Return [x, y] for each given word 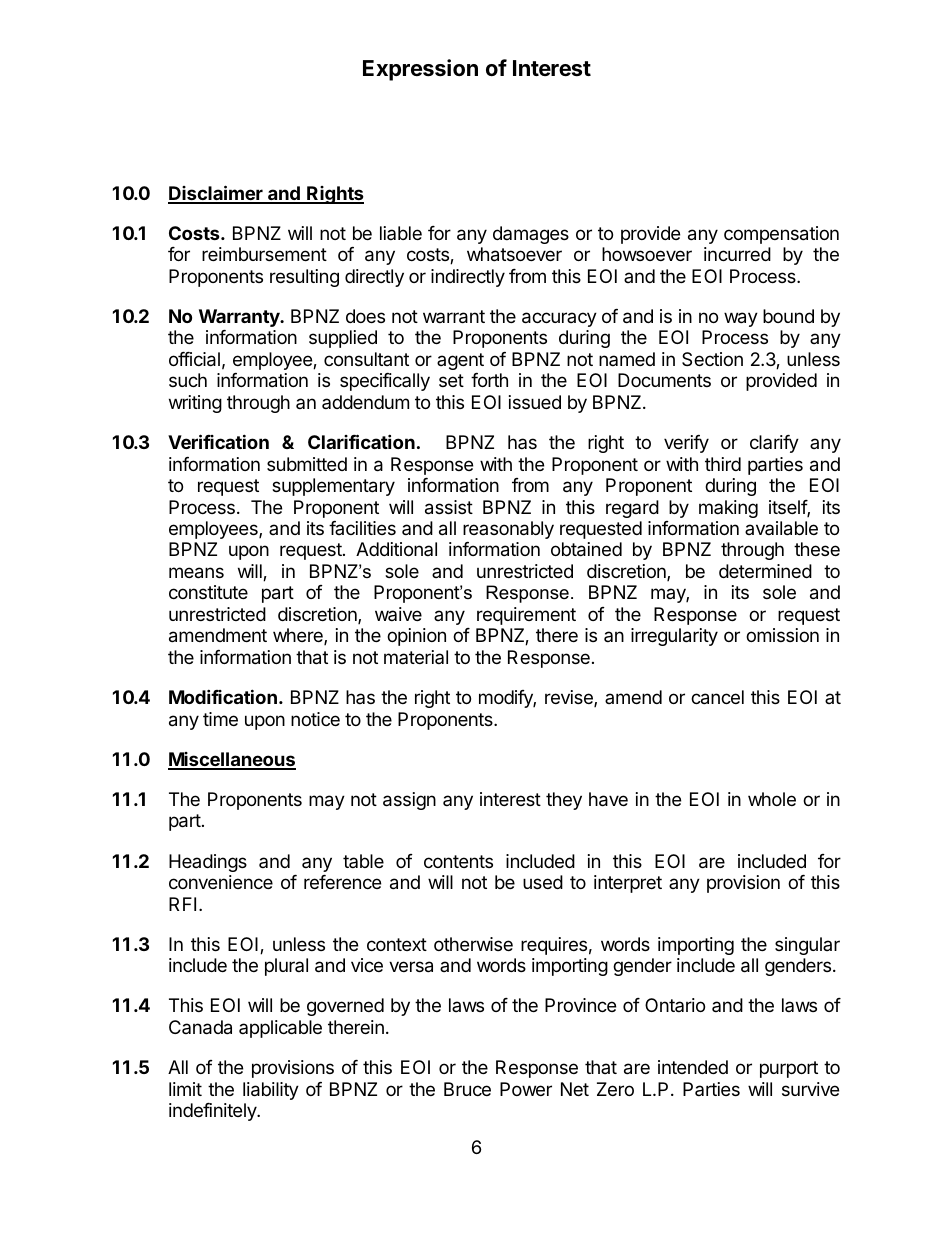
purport [789, 1069]
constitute [208, 592]
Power [526, 1089]
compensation [781, 235]
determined [765, 571]
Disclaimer [216, 194]
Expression [420, 70]
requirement [526, 616]
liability [271, 1091]
